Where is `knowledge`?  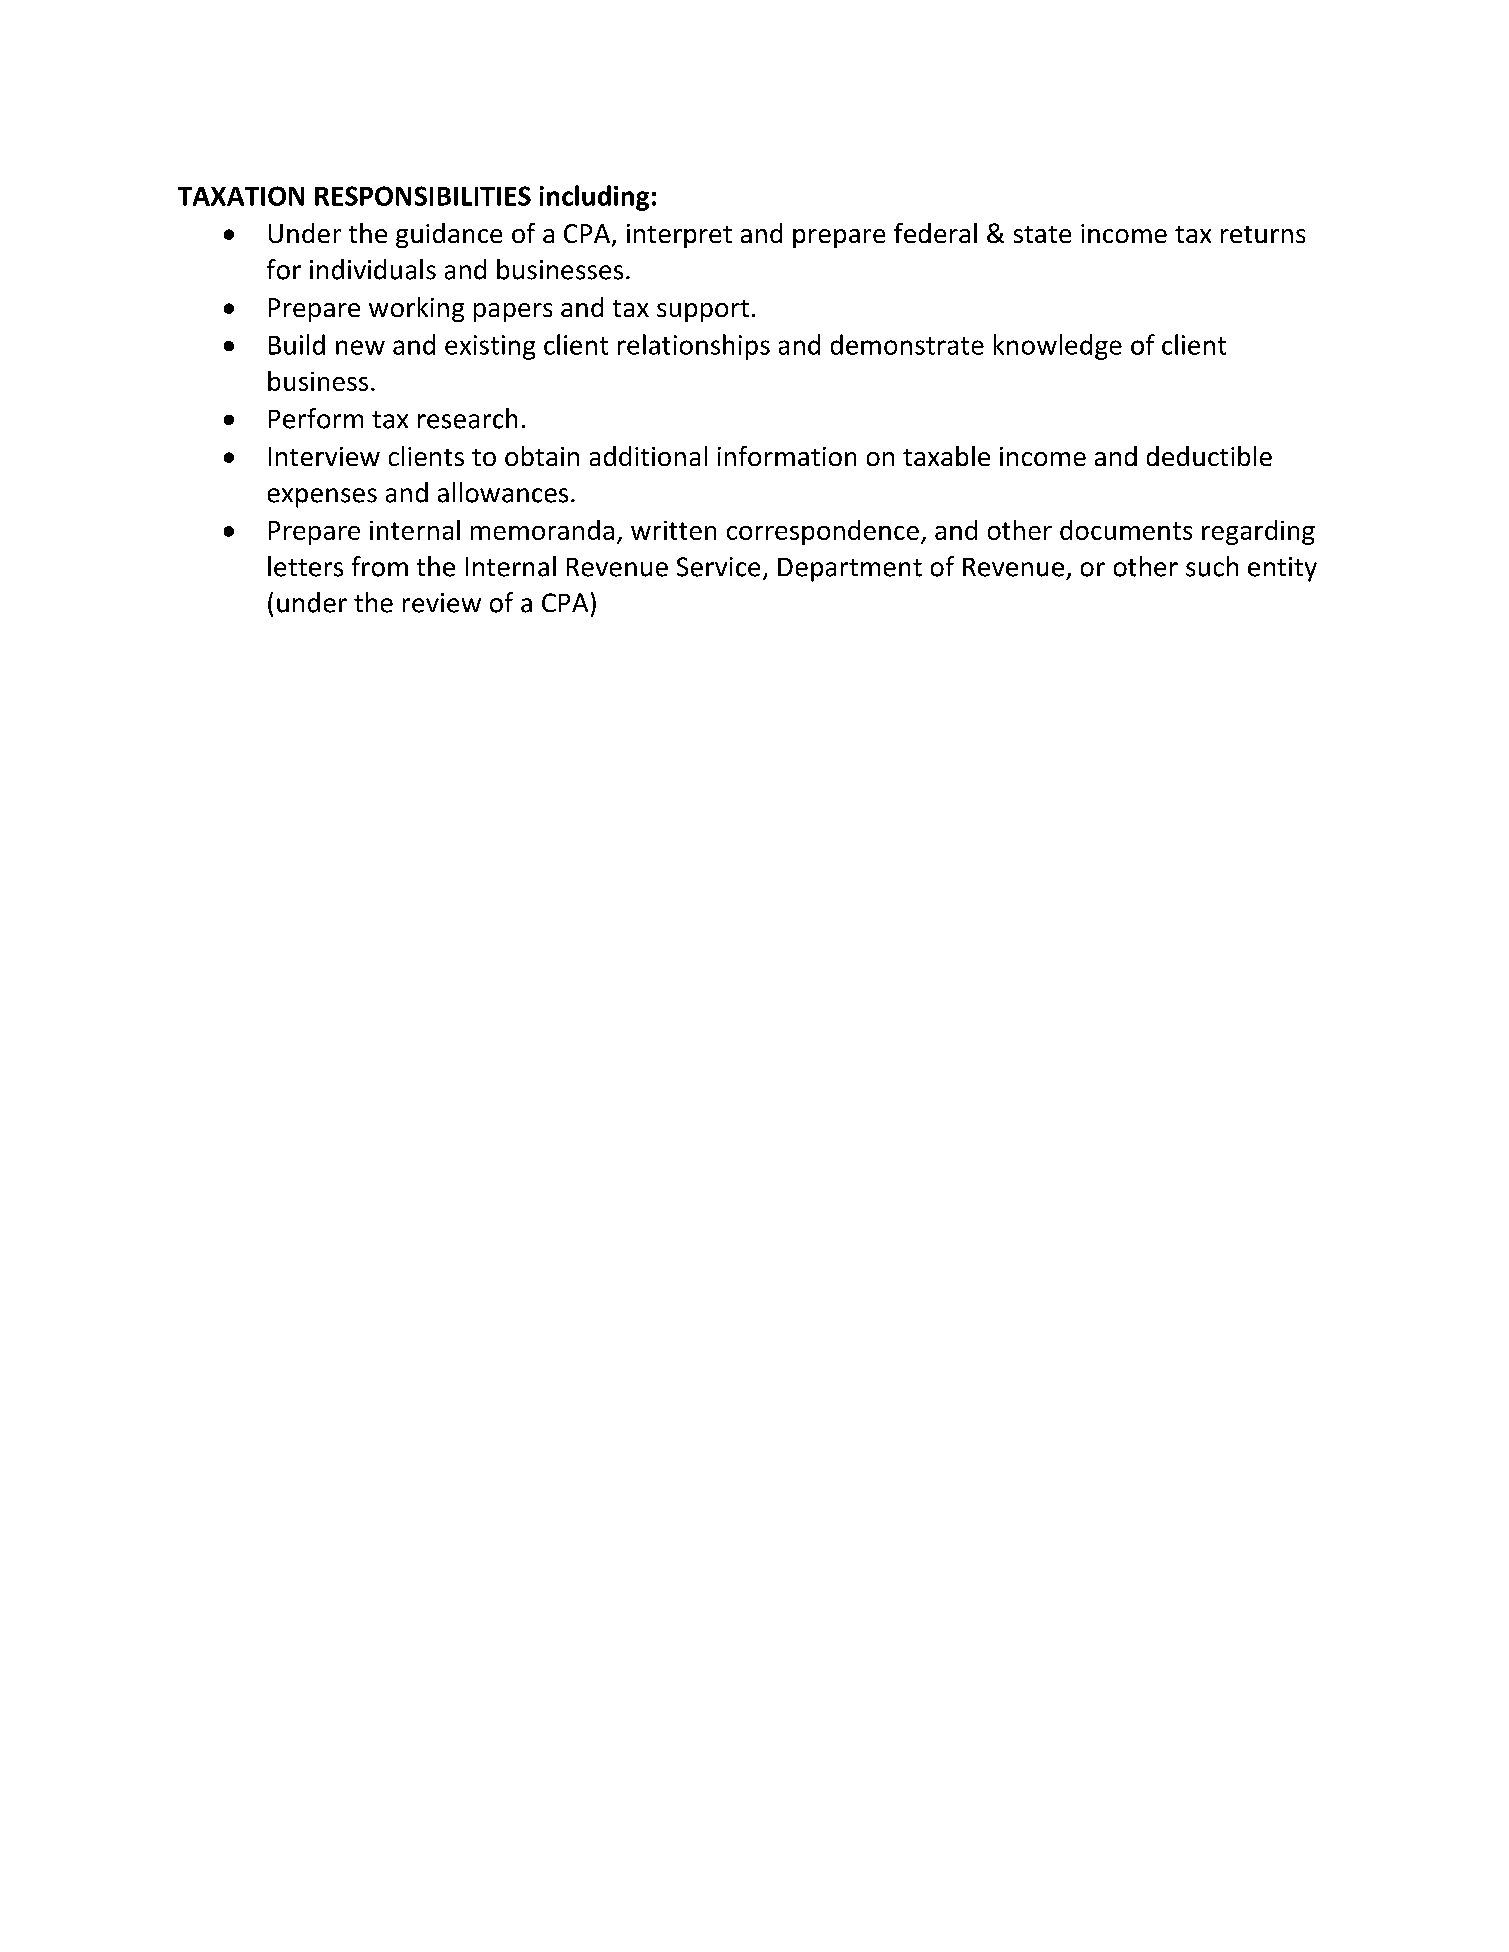
knowledge is located at coordinates (1058, 347).
